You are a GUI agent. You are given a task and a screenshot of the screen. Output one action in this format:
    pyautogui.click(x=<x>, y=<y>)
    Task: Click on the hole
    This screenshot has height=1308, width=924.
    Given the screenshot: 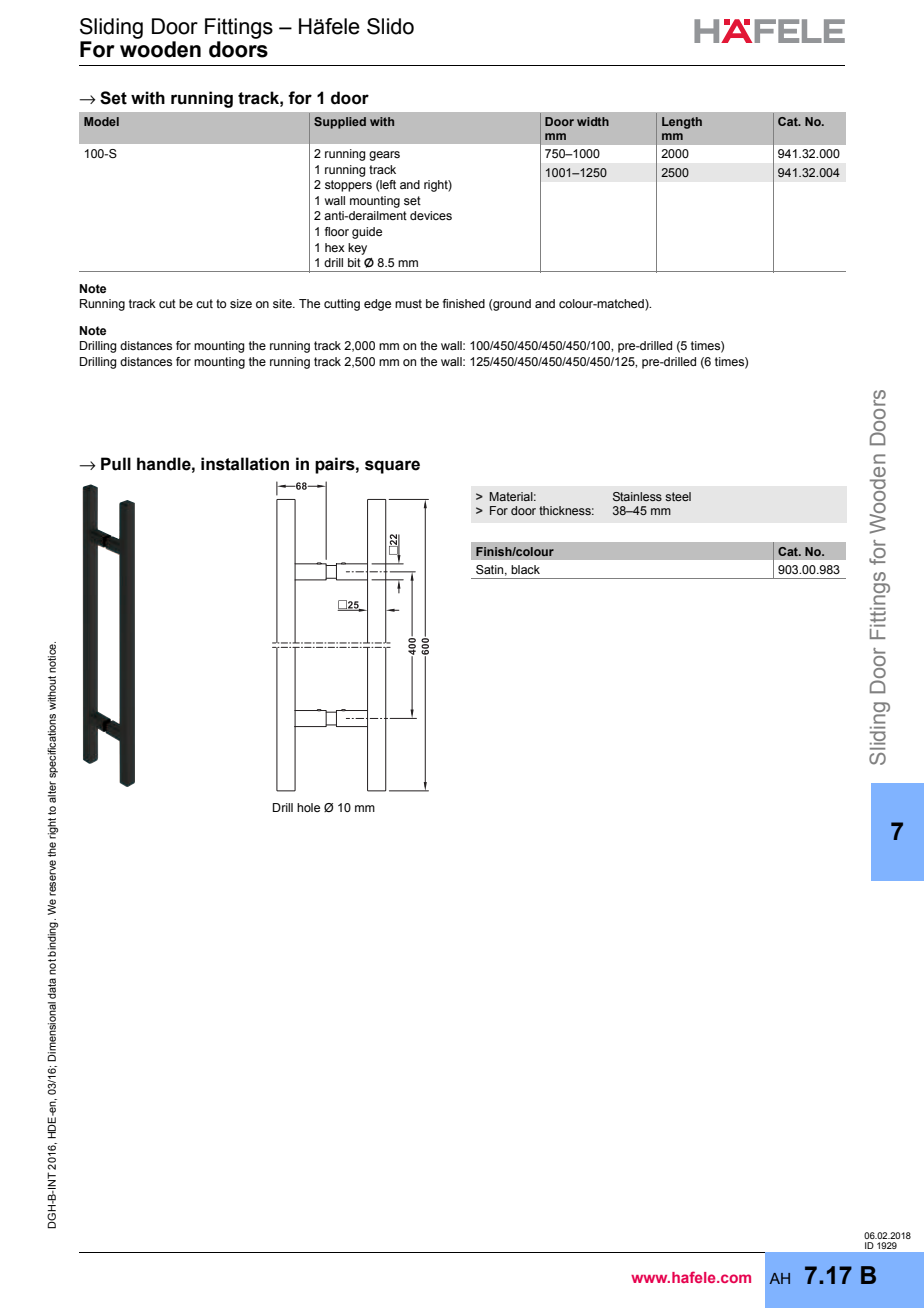 What is the action you would take?
    pyautogui.click(x=308, y=807)
